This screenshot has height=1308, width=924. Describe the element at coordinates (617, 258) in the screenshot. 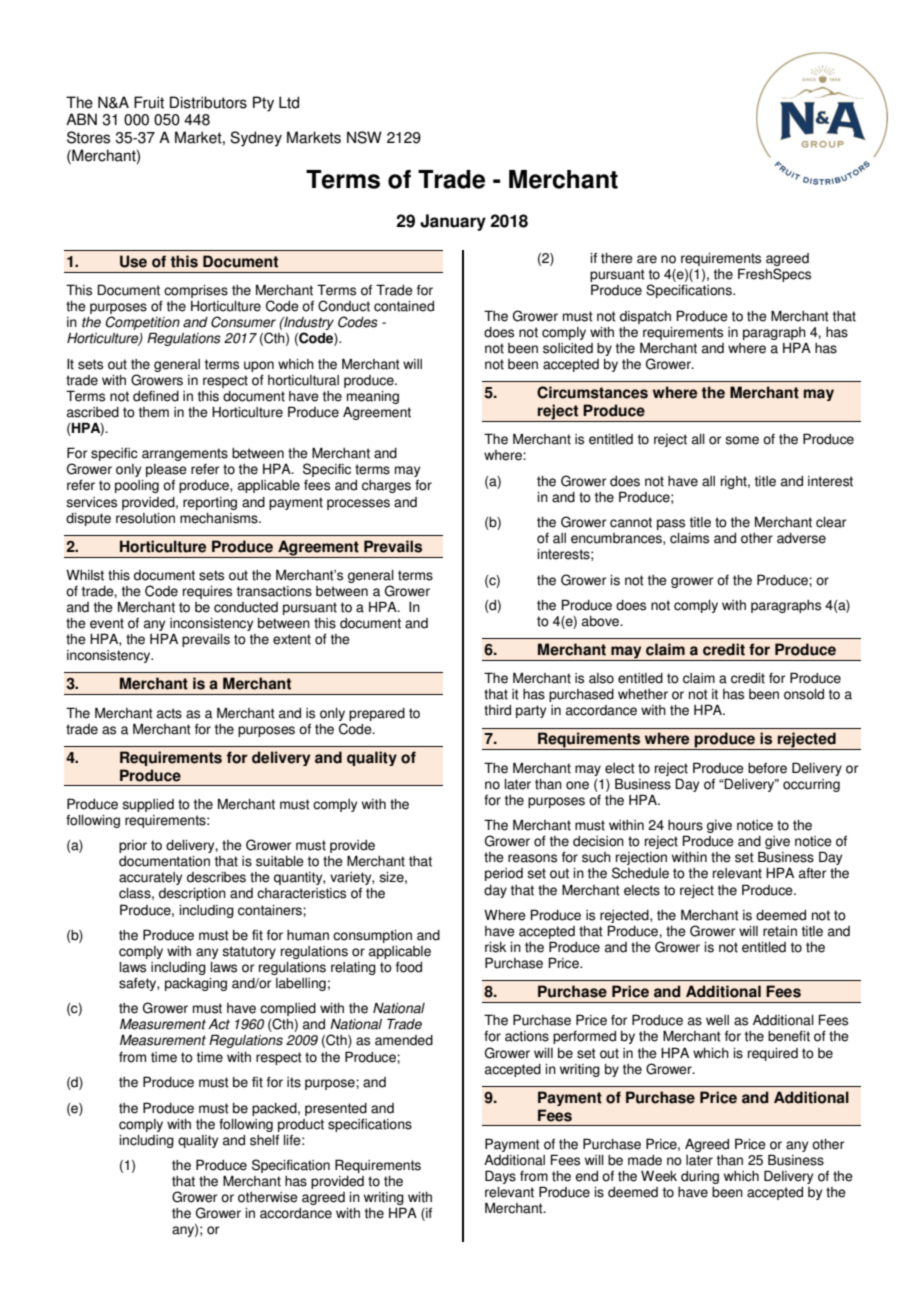

I see `there` at that location.
